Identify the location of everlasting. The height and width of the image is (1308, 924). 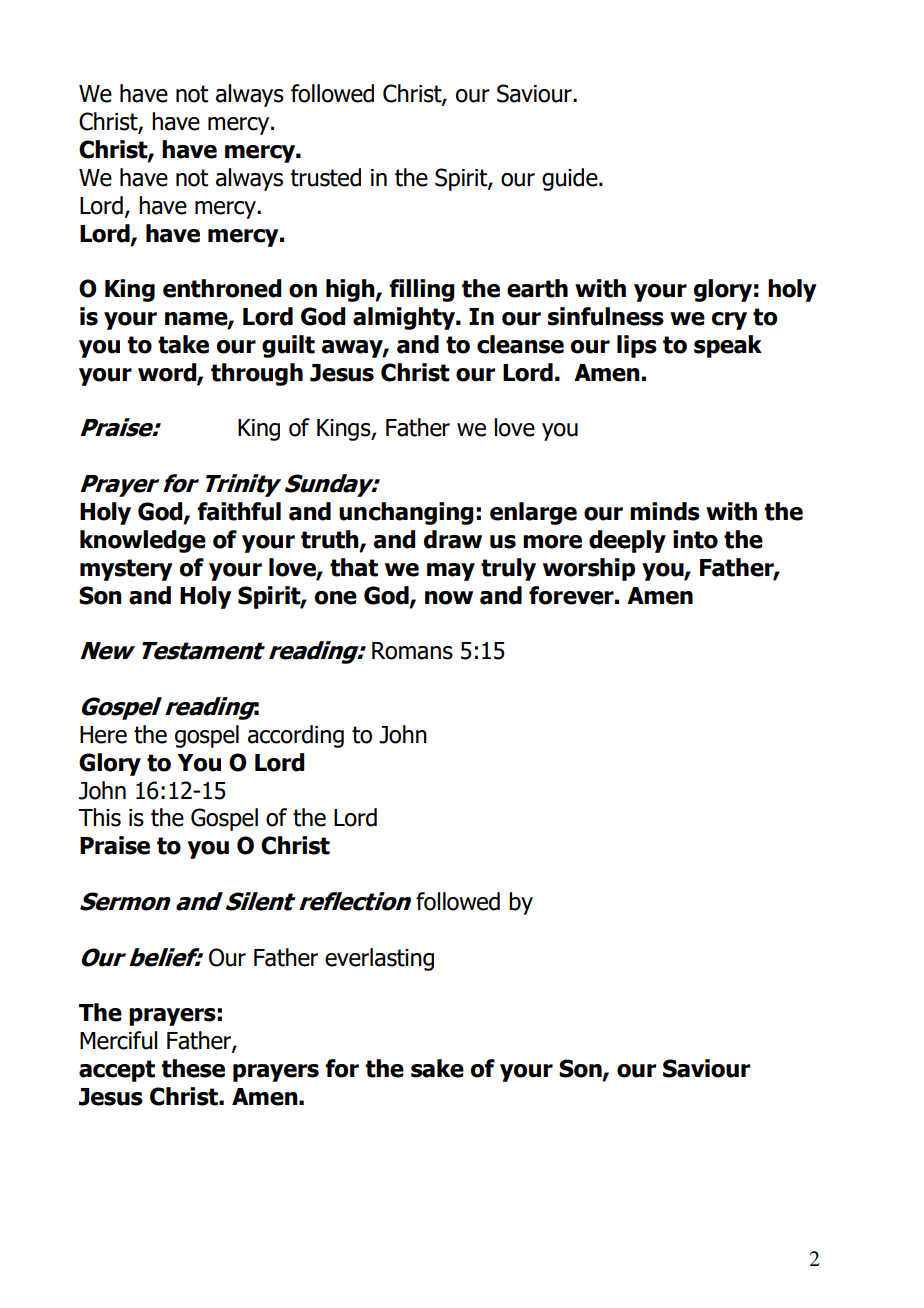
(379, 959).
